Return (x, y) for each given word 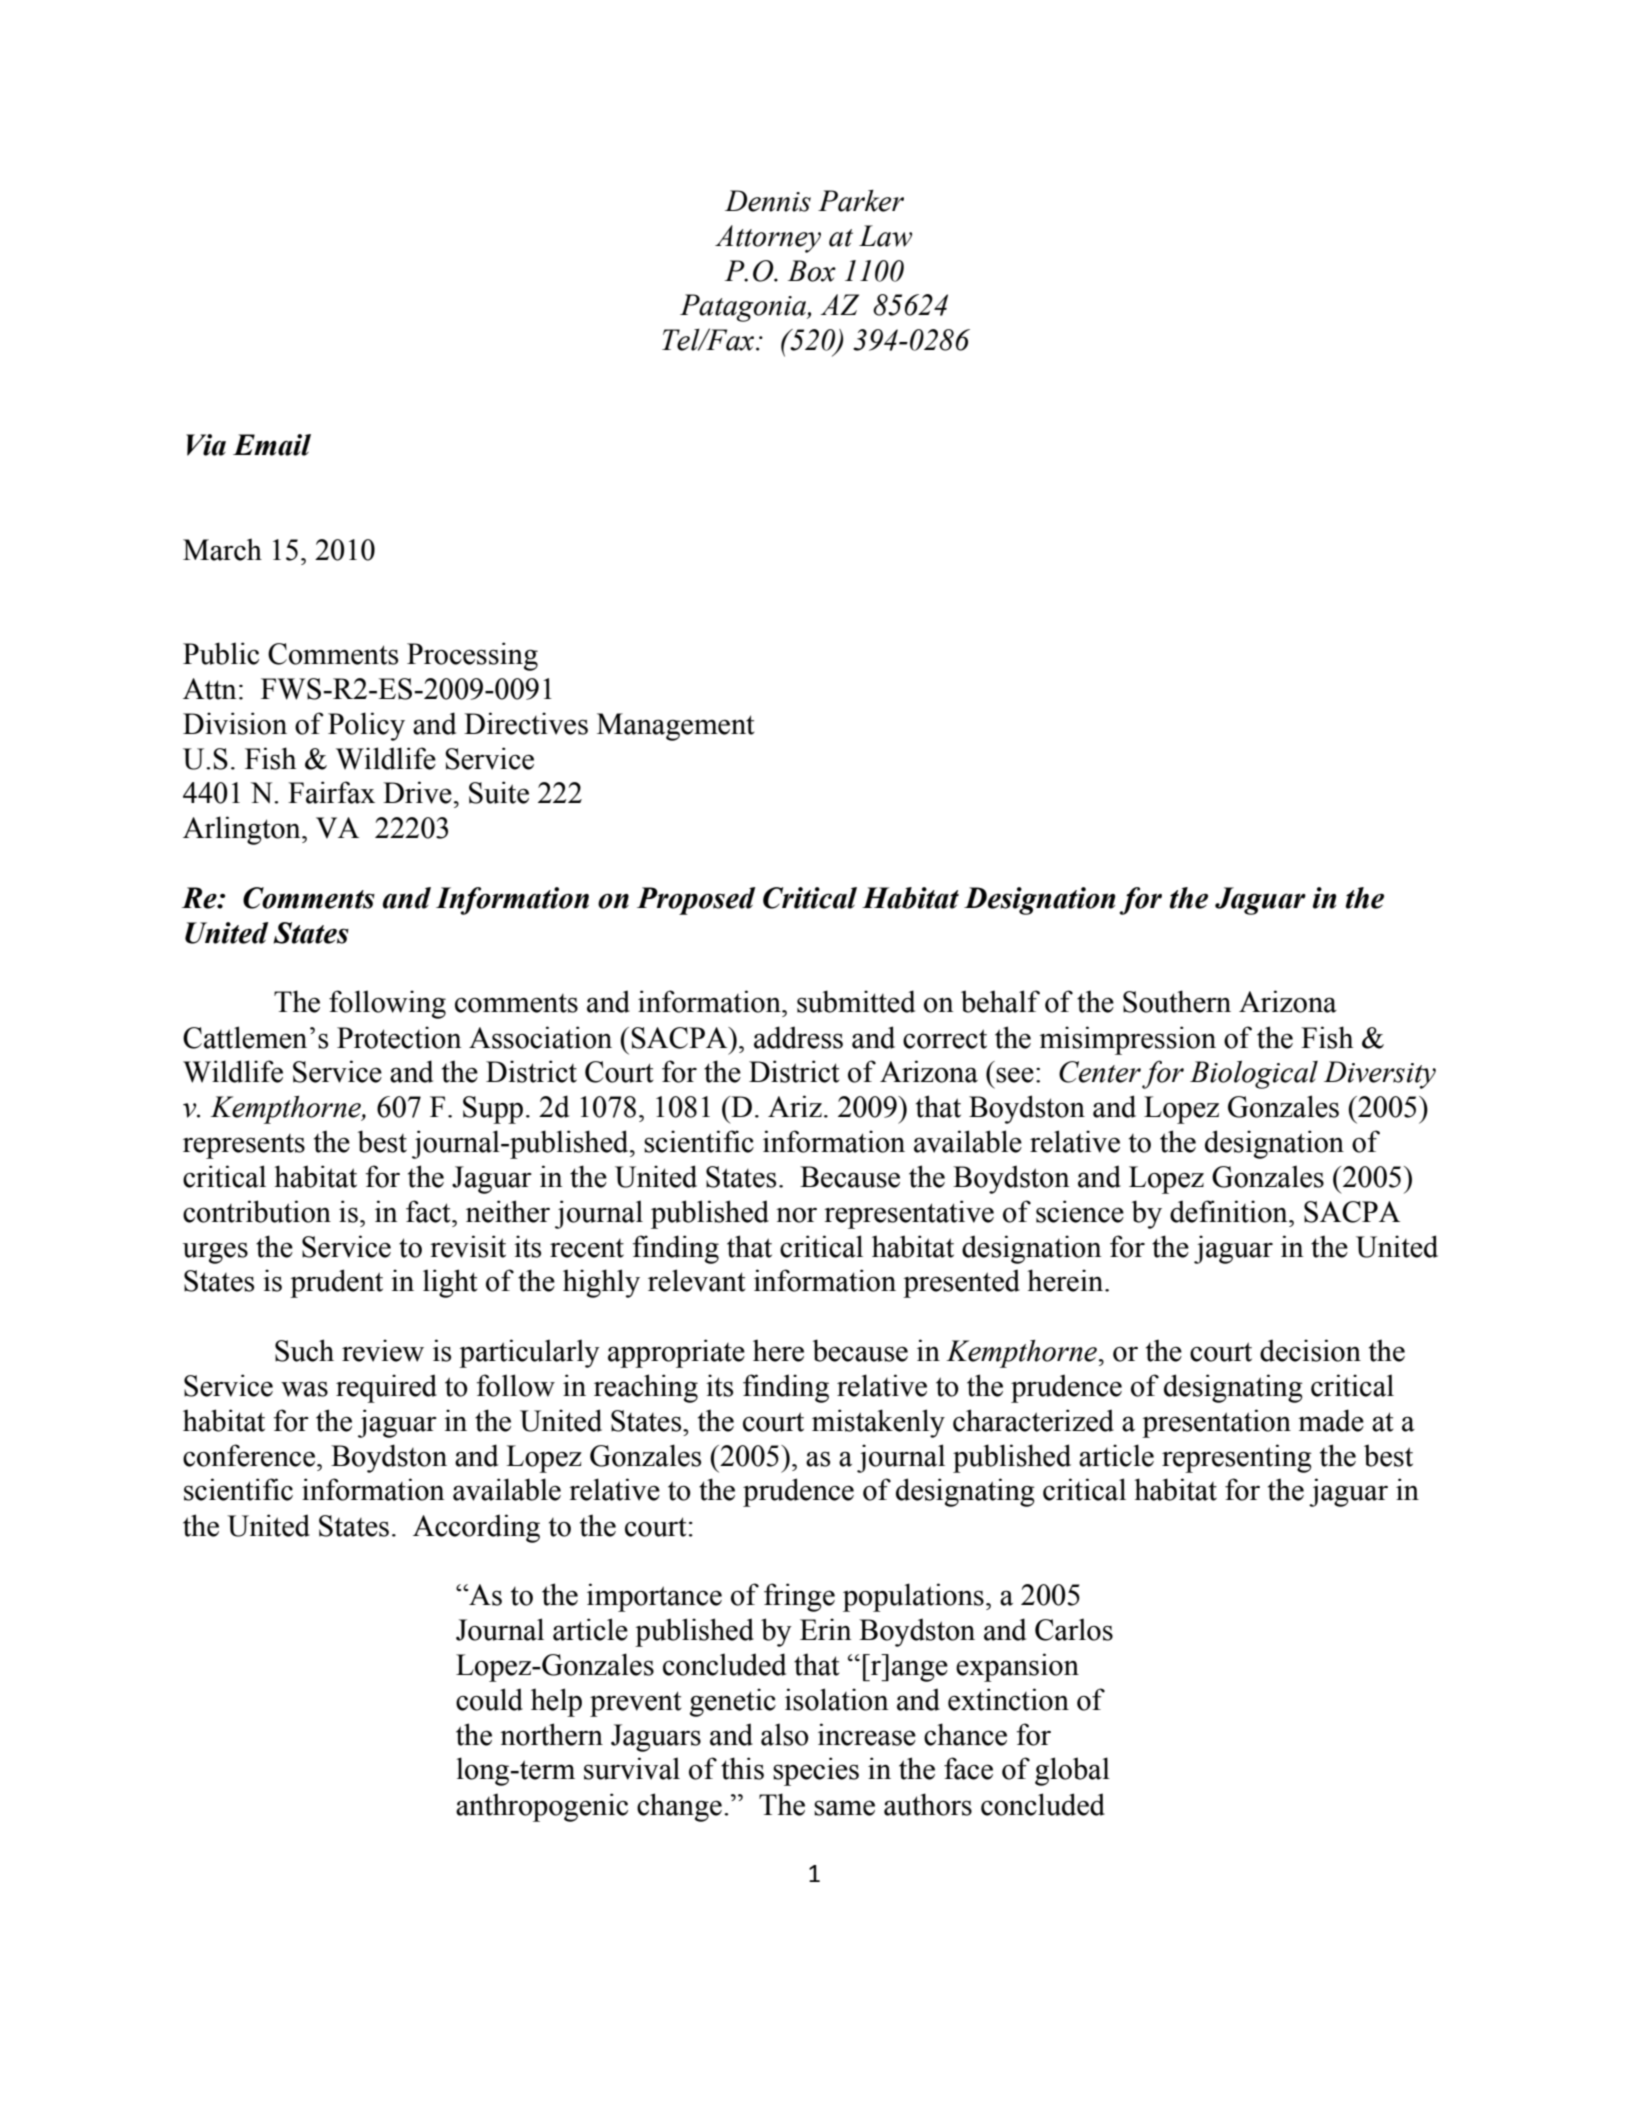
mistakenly (878, 1423)
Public (221, 653)
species (816, 1771)
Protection (399, 1037)
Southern (1177, 1001)
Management (676, 727)
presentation (1216, 1423)
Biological (1254, 1075)
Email (272, 445)
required (386, 1388)
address (798, 1037)
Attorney (768, 239)
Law (885, 236)
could (489, 1699)
